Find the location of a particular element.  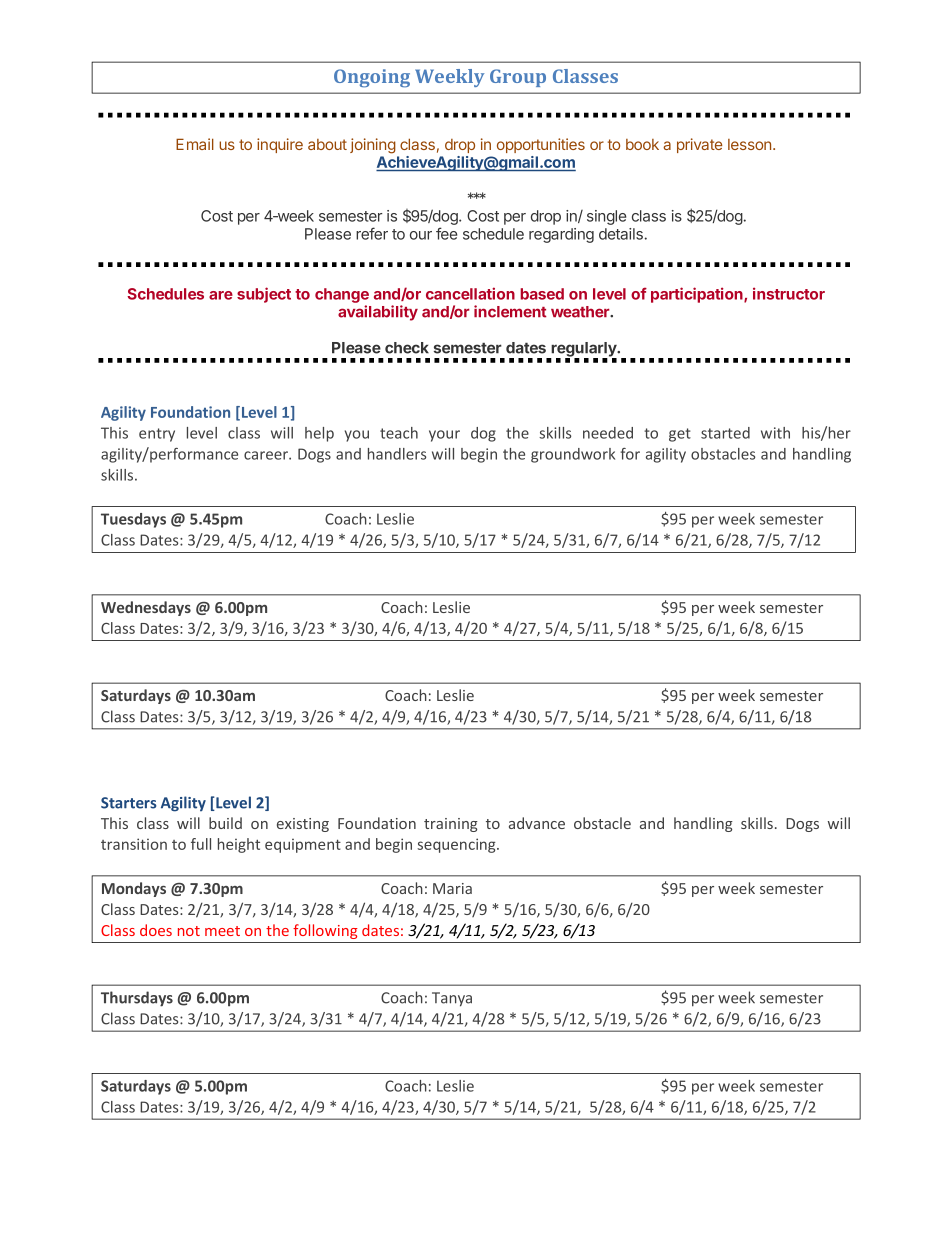

Email is located at coordinates (195, 144).
